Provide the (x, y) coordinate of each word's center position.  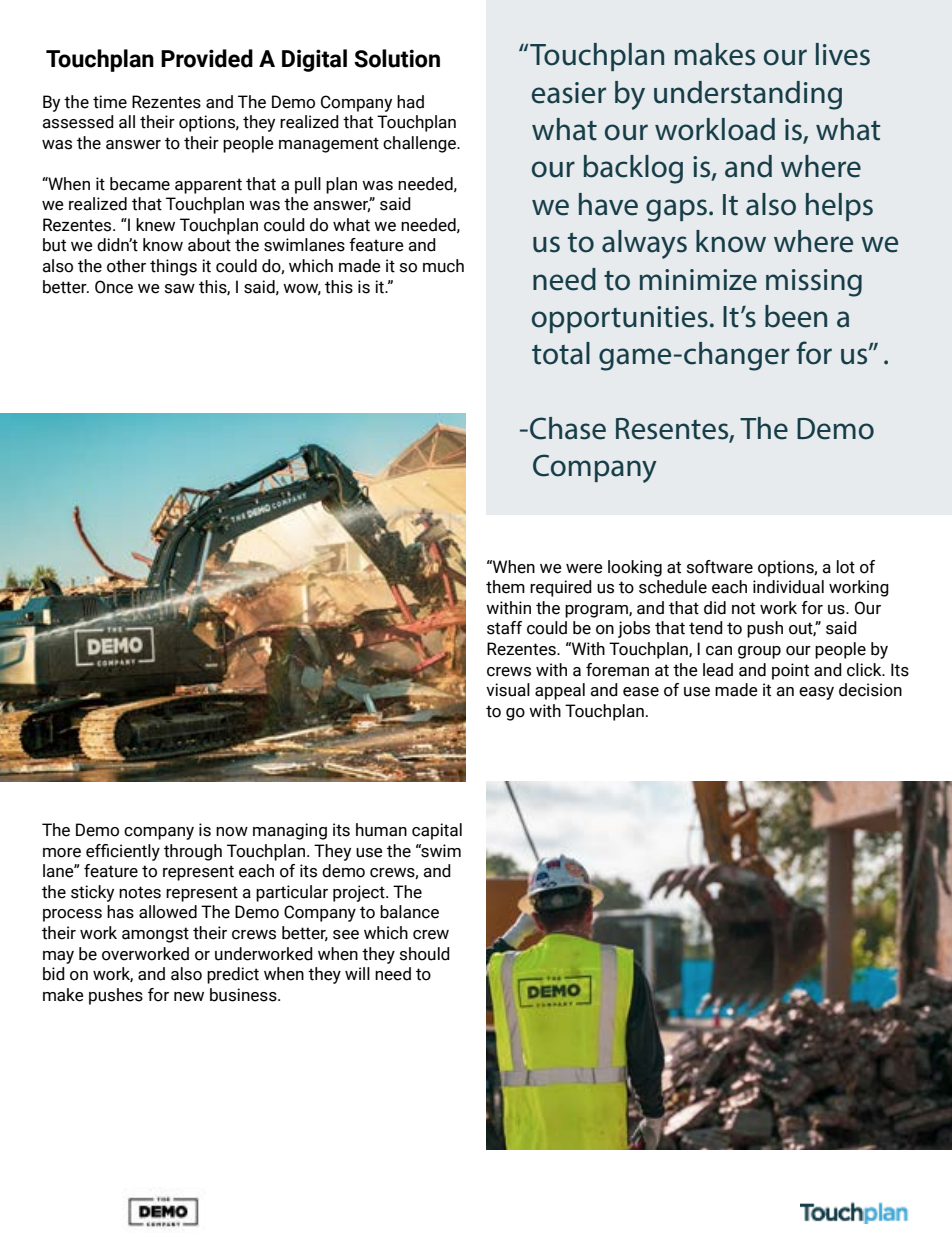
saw (180, 289)
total (561, 353)
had (410, 102)
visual (508, 690)
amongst (155, 935)
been (796, 316)
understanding (748, 95)
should (425, 954)
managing (290, 831)
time (110, 102)
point (790, 671)
